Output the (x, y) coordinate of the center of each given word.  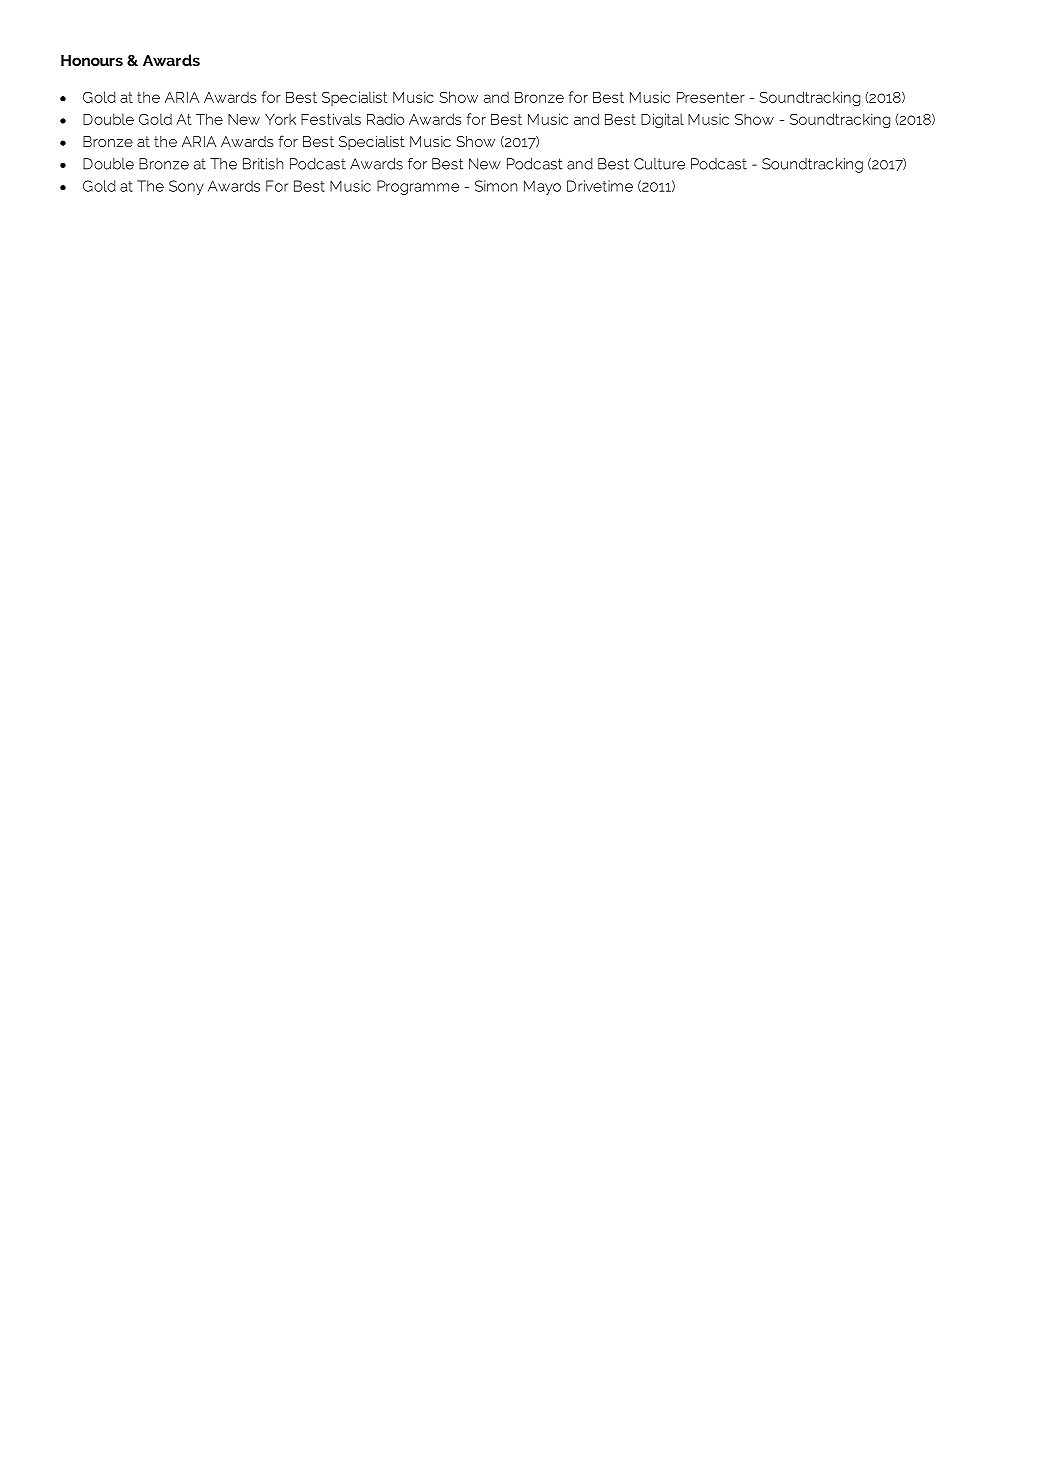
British (263, 164)
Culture (659, 164)
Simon (496, 186)
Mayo (542, 187)
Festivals (331, 119)
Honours (92, 60)
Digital (662, 120)
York (280, 119)
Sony (186, 187)
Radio (385, 119)
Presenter (711, 97)
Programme (418, 187)
